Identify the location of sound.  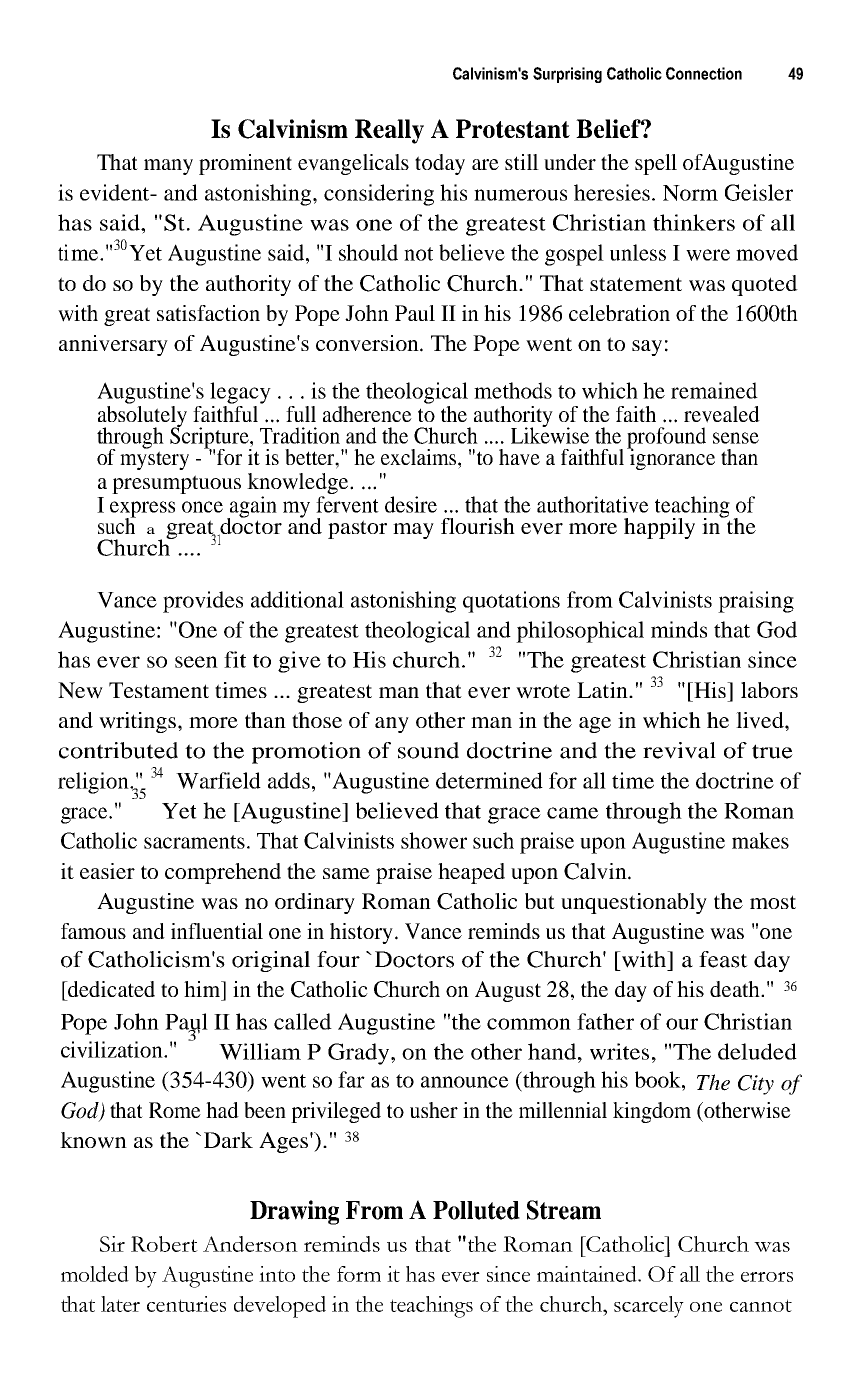
(428, 750).
